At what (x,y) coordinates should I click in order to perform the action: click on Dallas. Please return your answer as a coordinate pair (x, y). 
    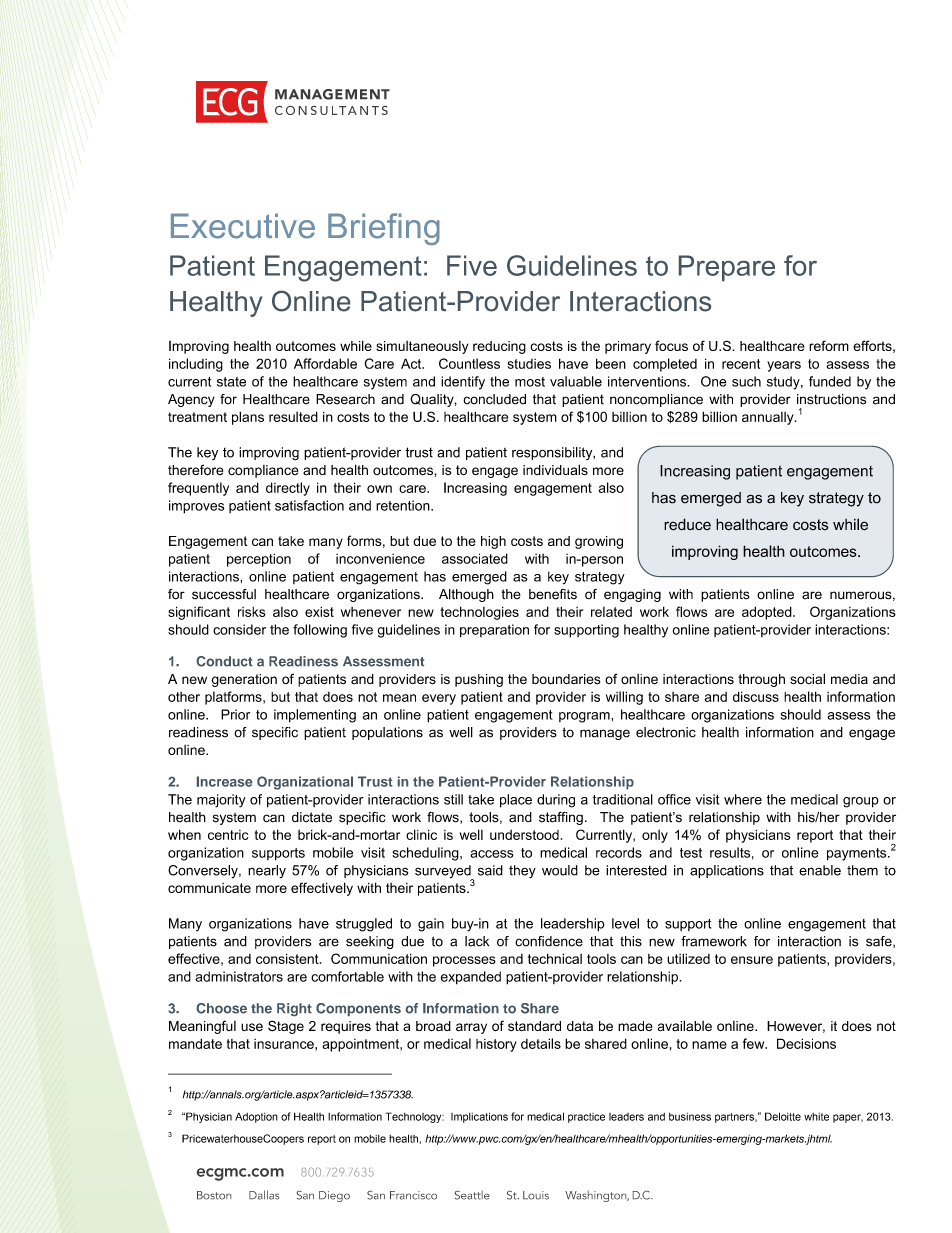
    Looking at the image, I should click on (264, 1195).
